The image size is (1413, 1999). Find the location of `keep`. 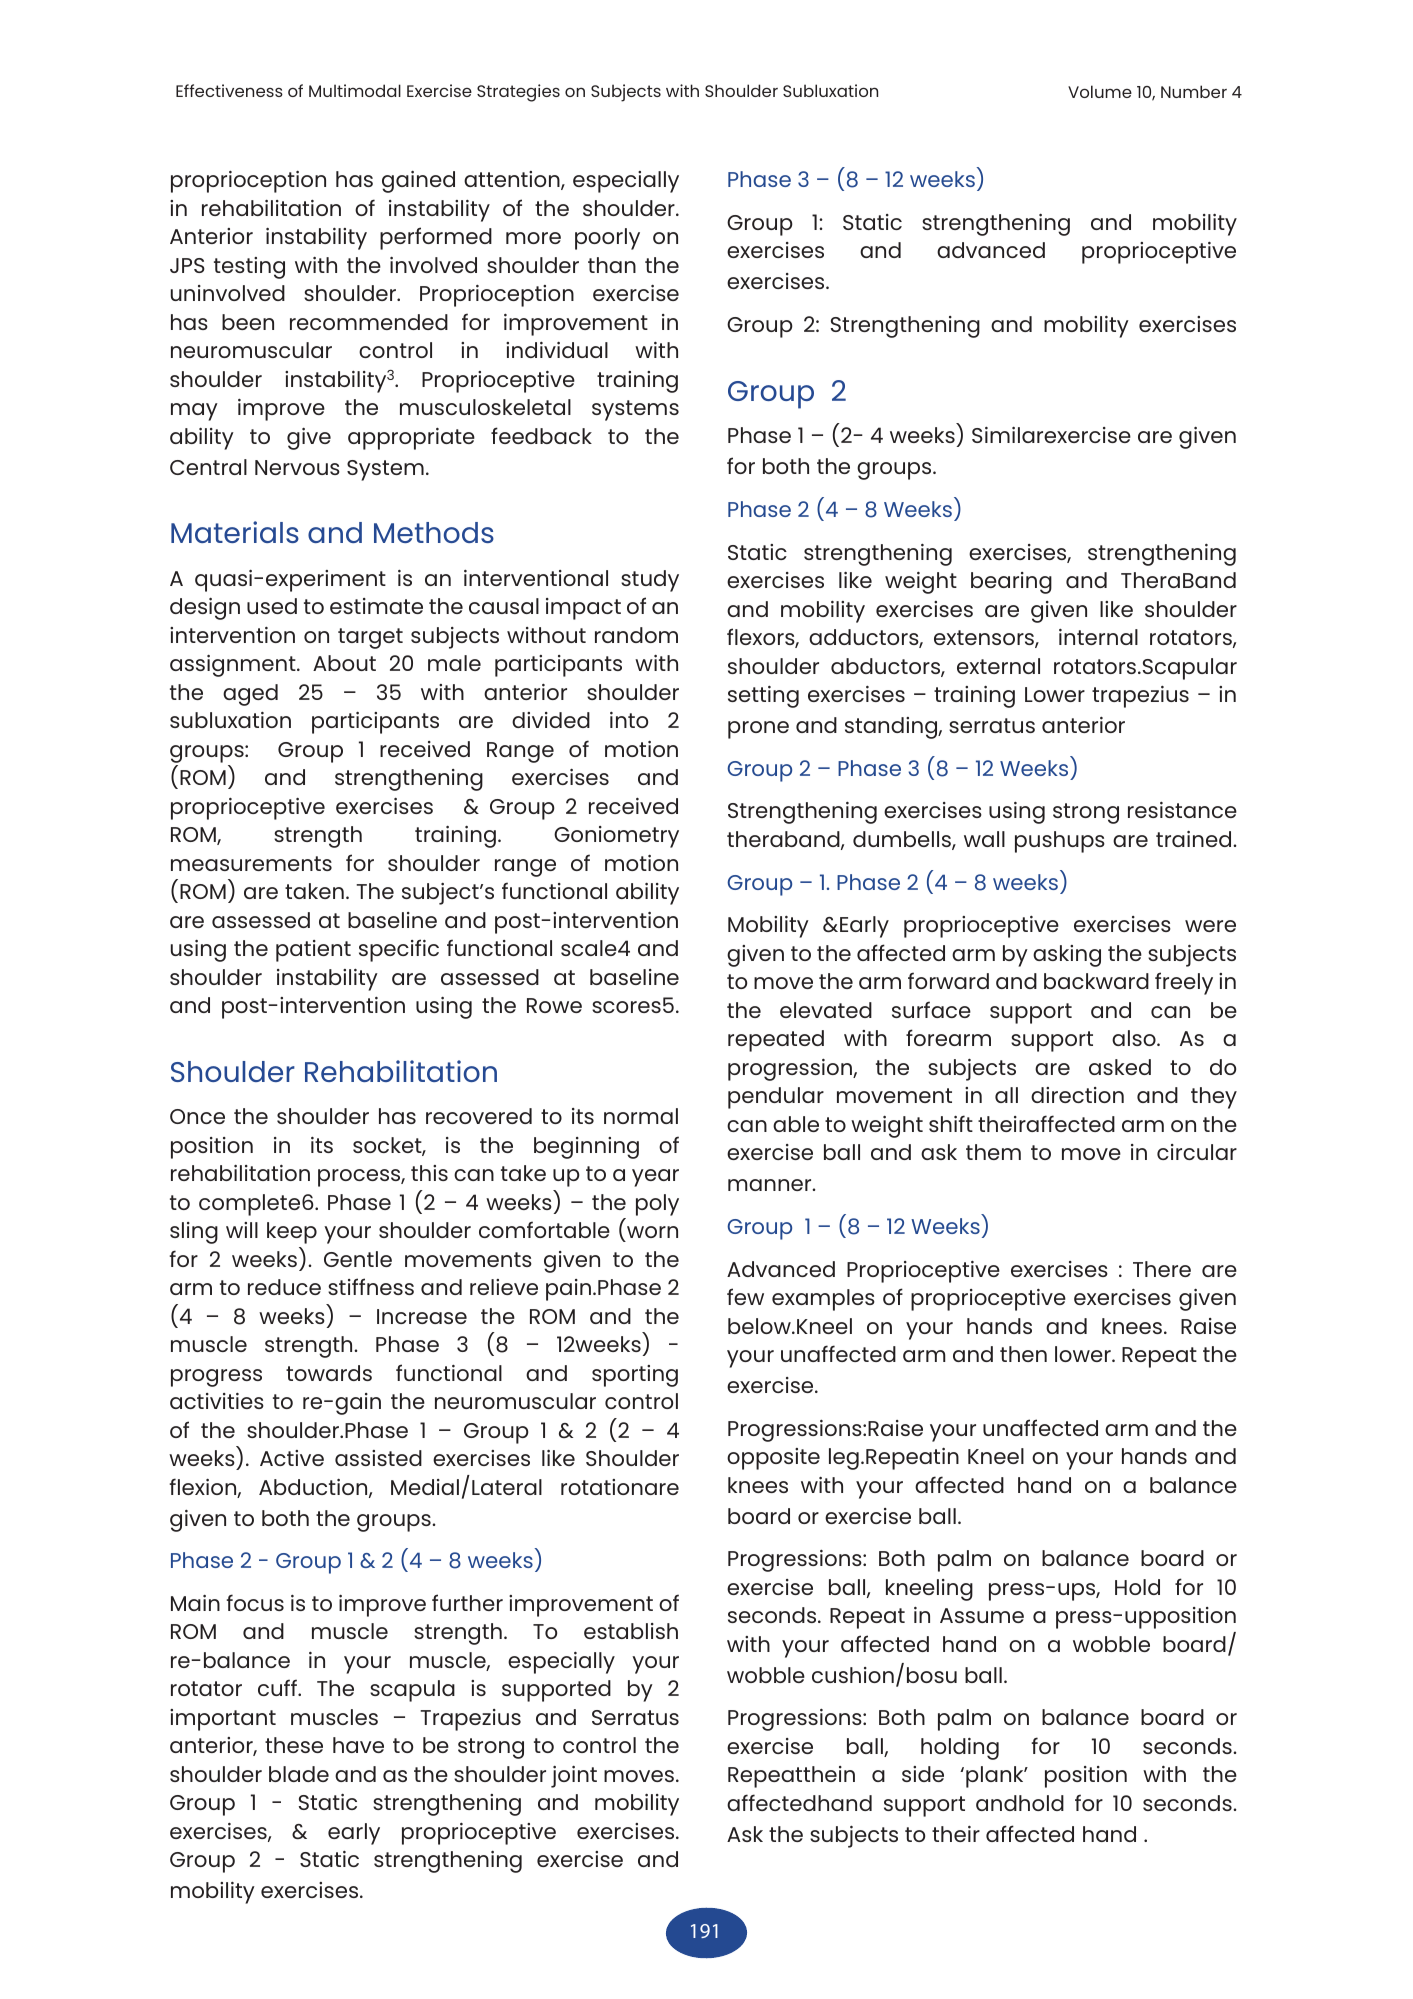

keep is located at coordinates (292, 1233).
